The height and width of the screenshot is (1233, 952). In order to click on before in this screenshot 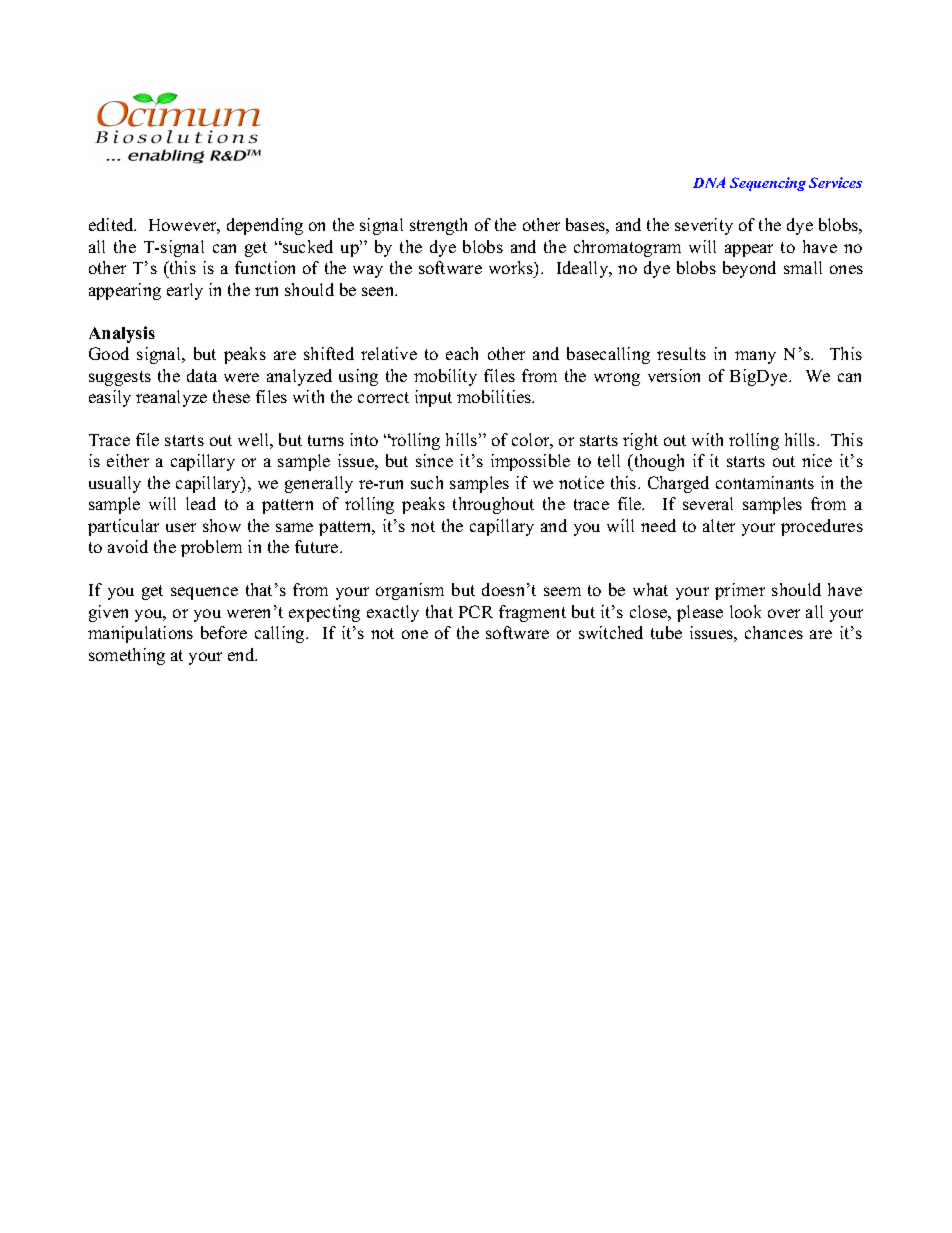, I will do `click(224, 632)`.
